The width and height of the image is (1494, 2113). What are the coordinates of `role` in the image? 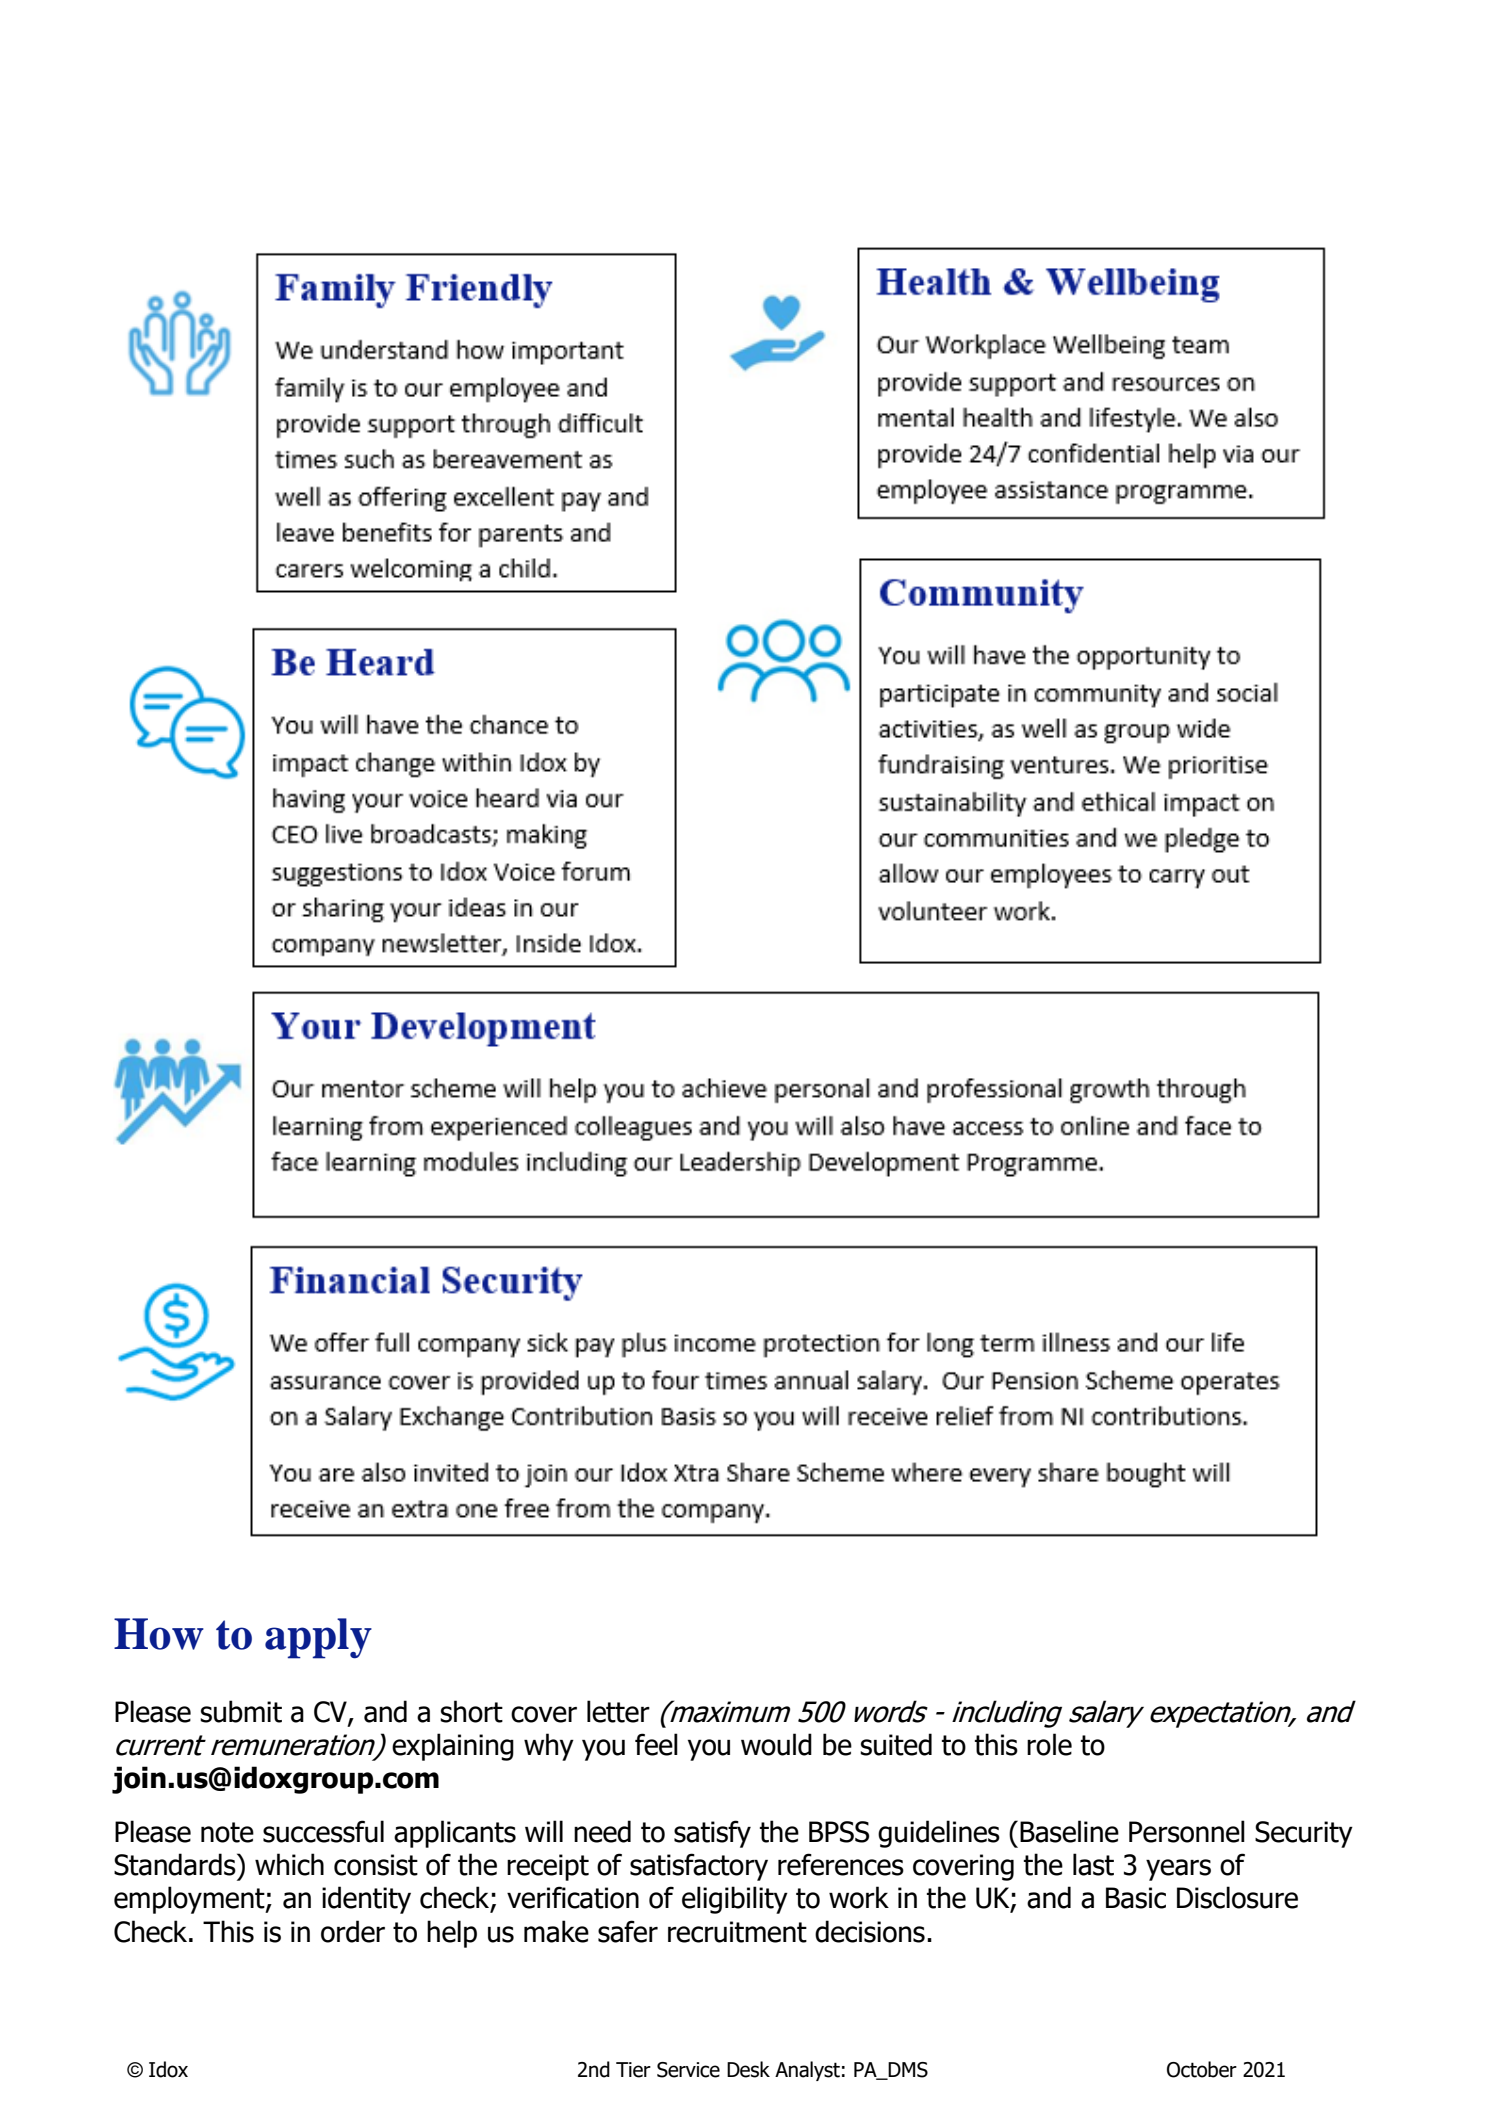 It's located at (1049, 1744).
